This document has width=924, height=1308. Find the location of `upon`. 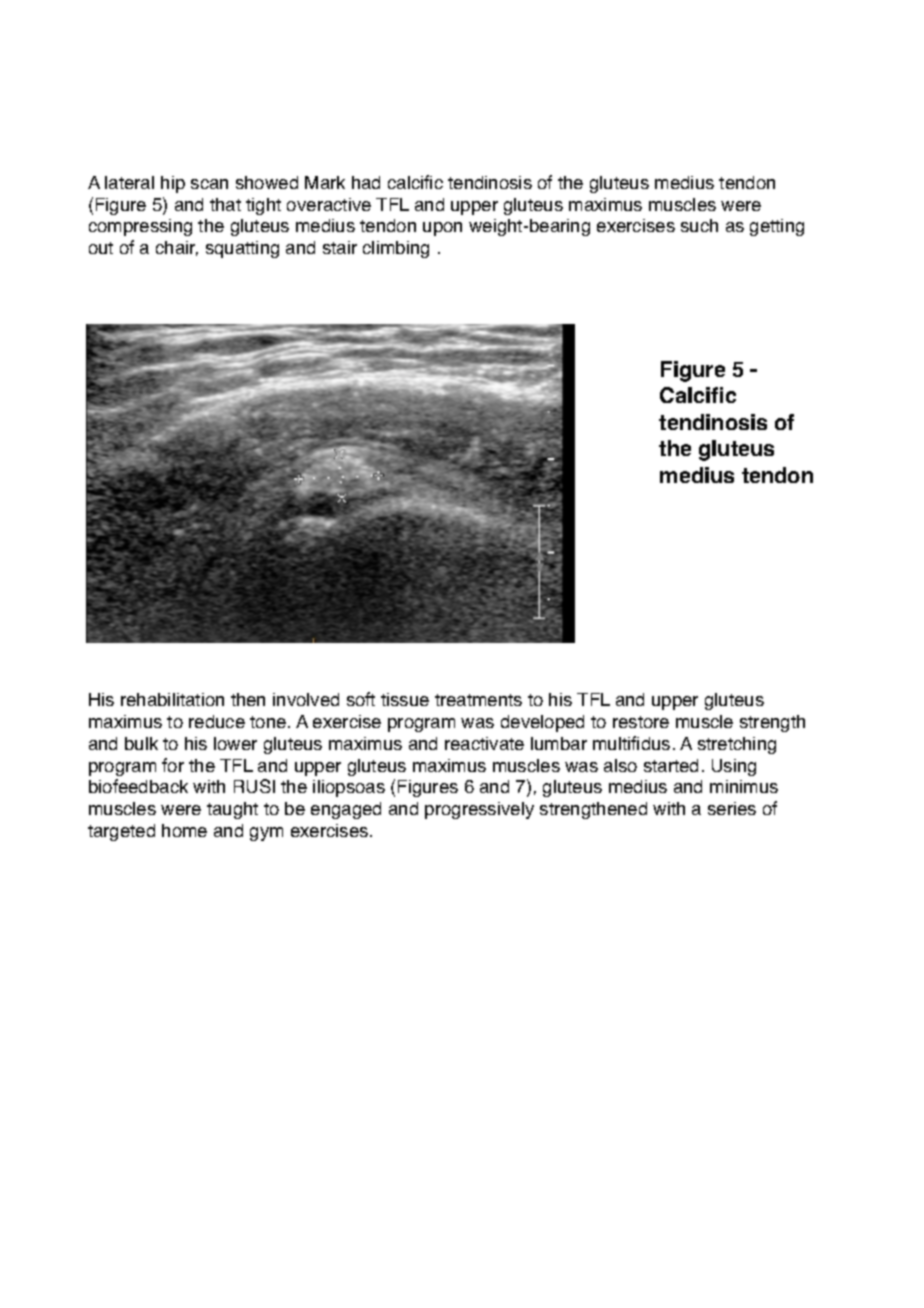

upon is located at coordinates (442, 229).
